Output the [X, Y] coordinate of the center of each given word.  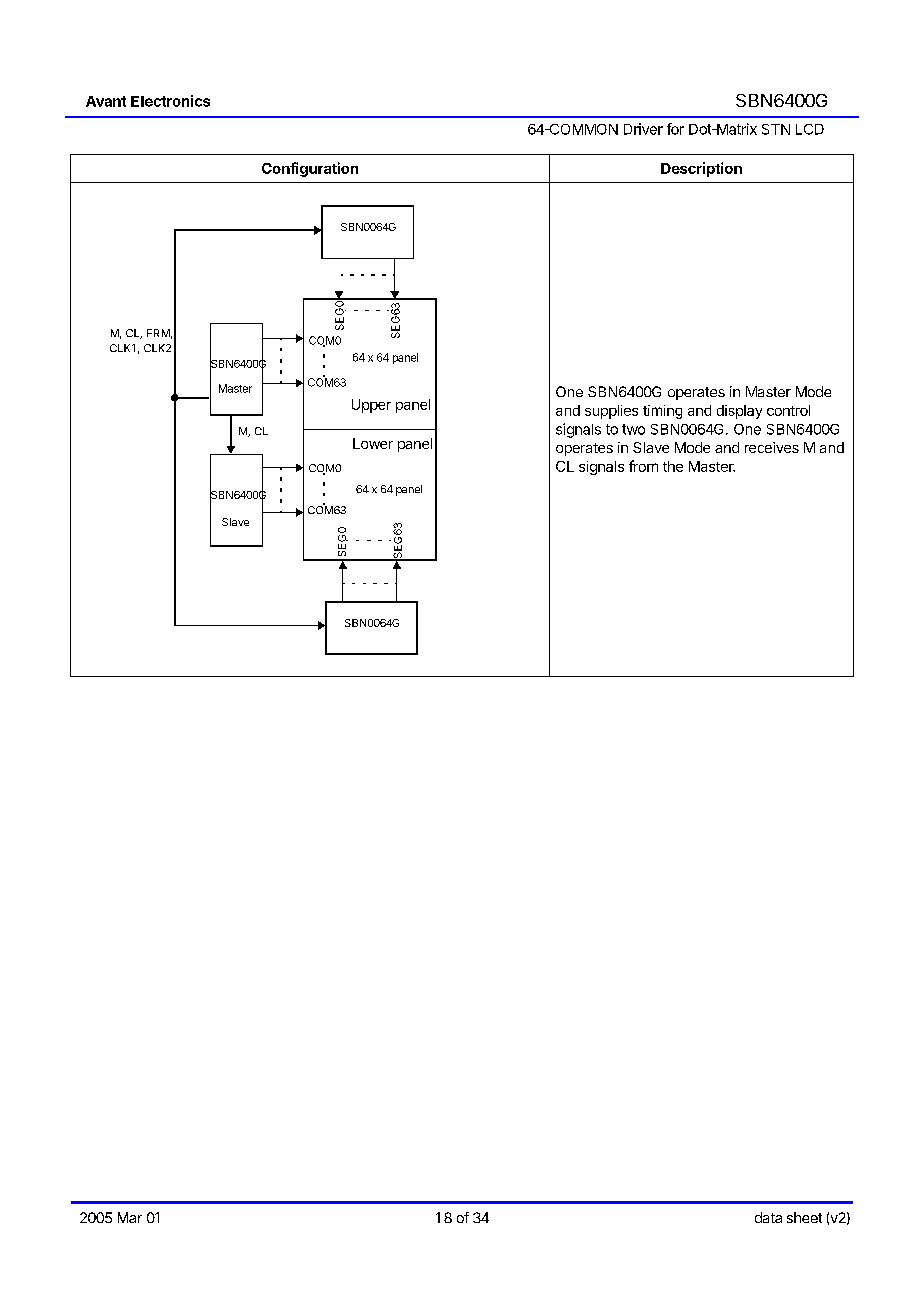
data [768, 1217]
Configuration [310, 169]
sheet [804, 1217]
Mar [130, 1217]
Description [701, 169]
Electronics [170, 101]
